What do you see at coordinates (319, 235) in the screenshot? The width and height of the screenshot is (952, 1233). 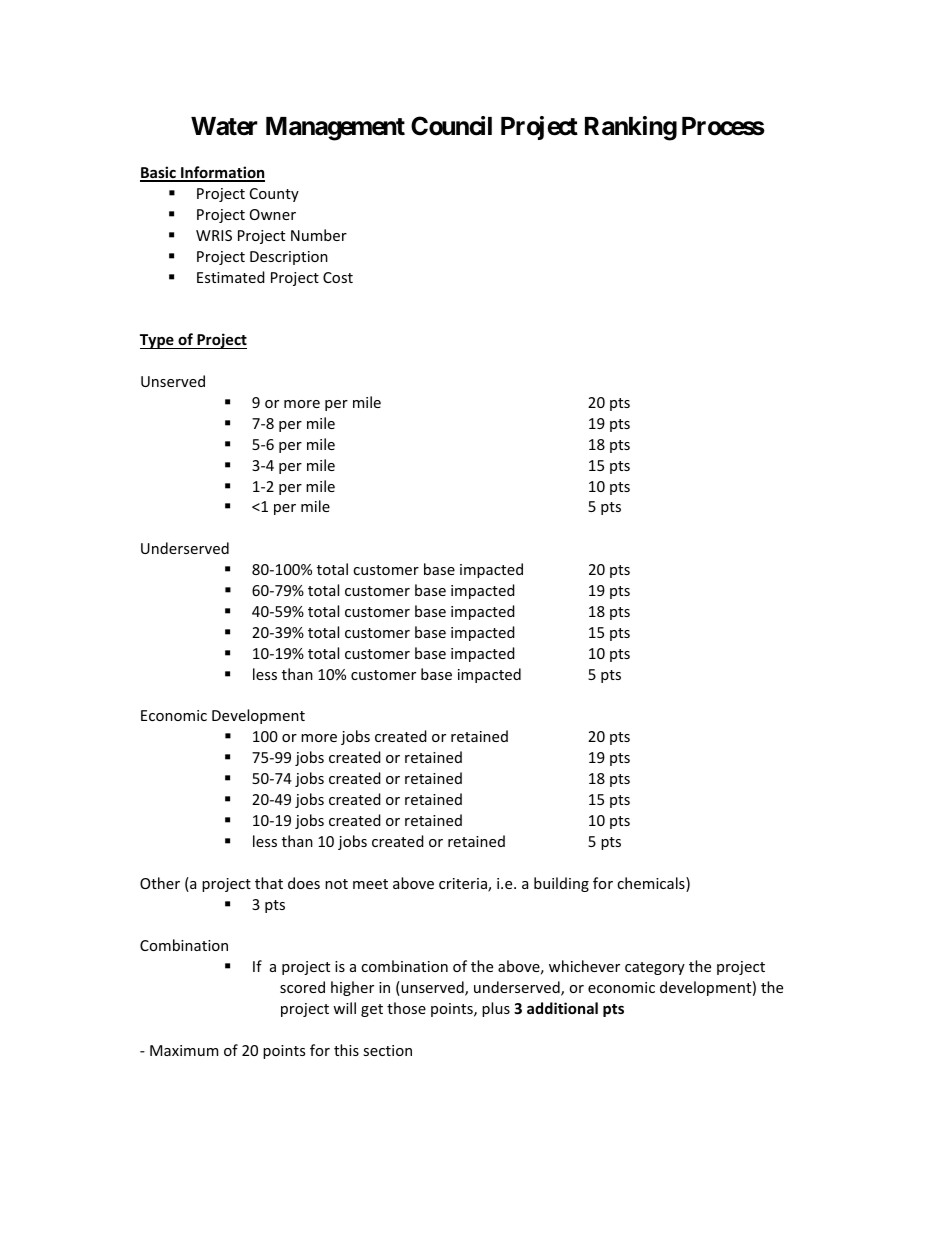 I see `Number` at bounding box center [319, 235].
